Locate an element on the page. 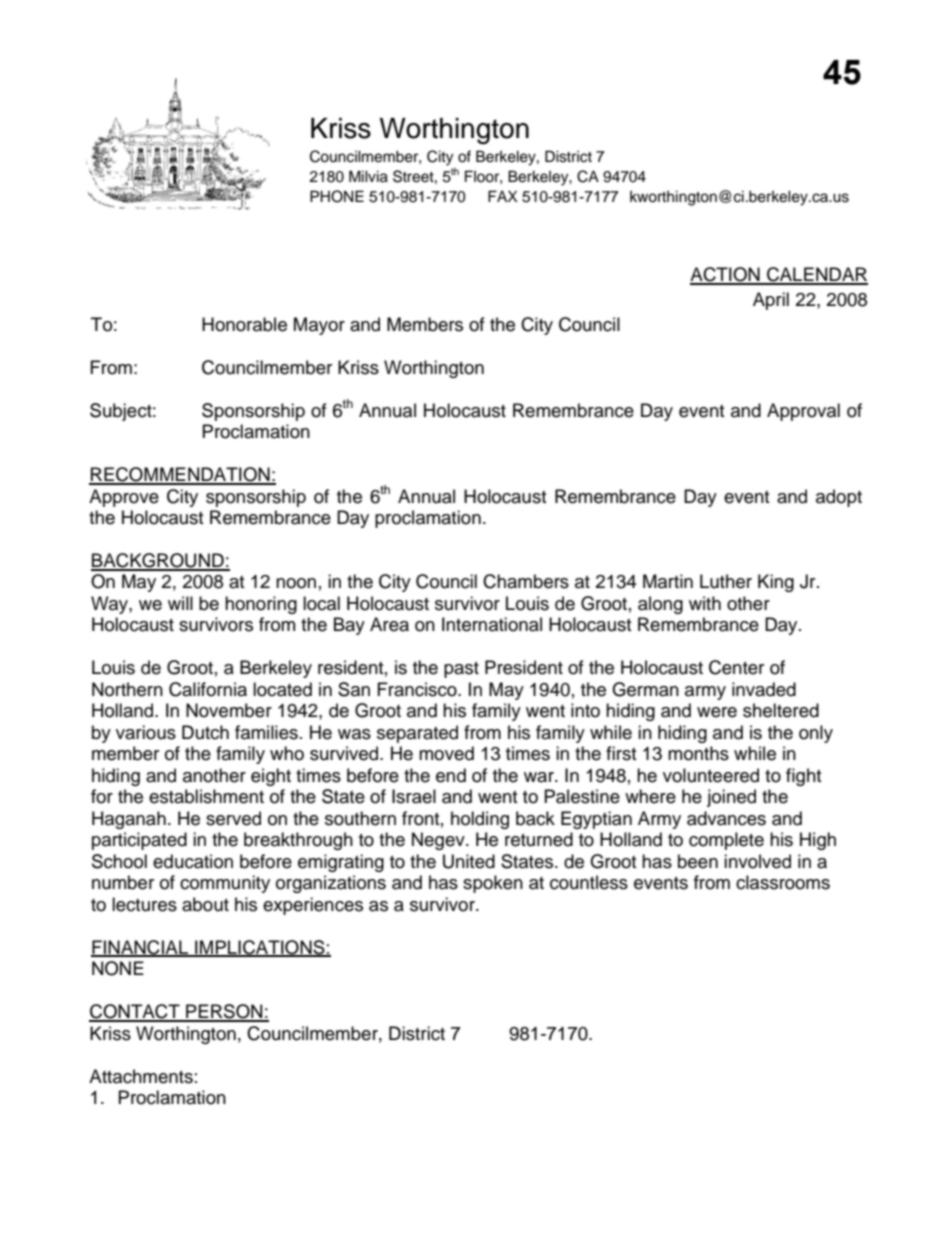  ACTION is located at coordinates (726, 275).
